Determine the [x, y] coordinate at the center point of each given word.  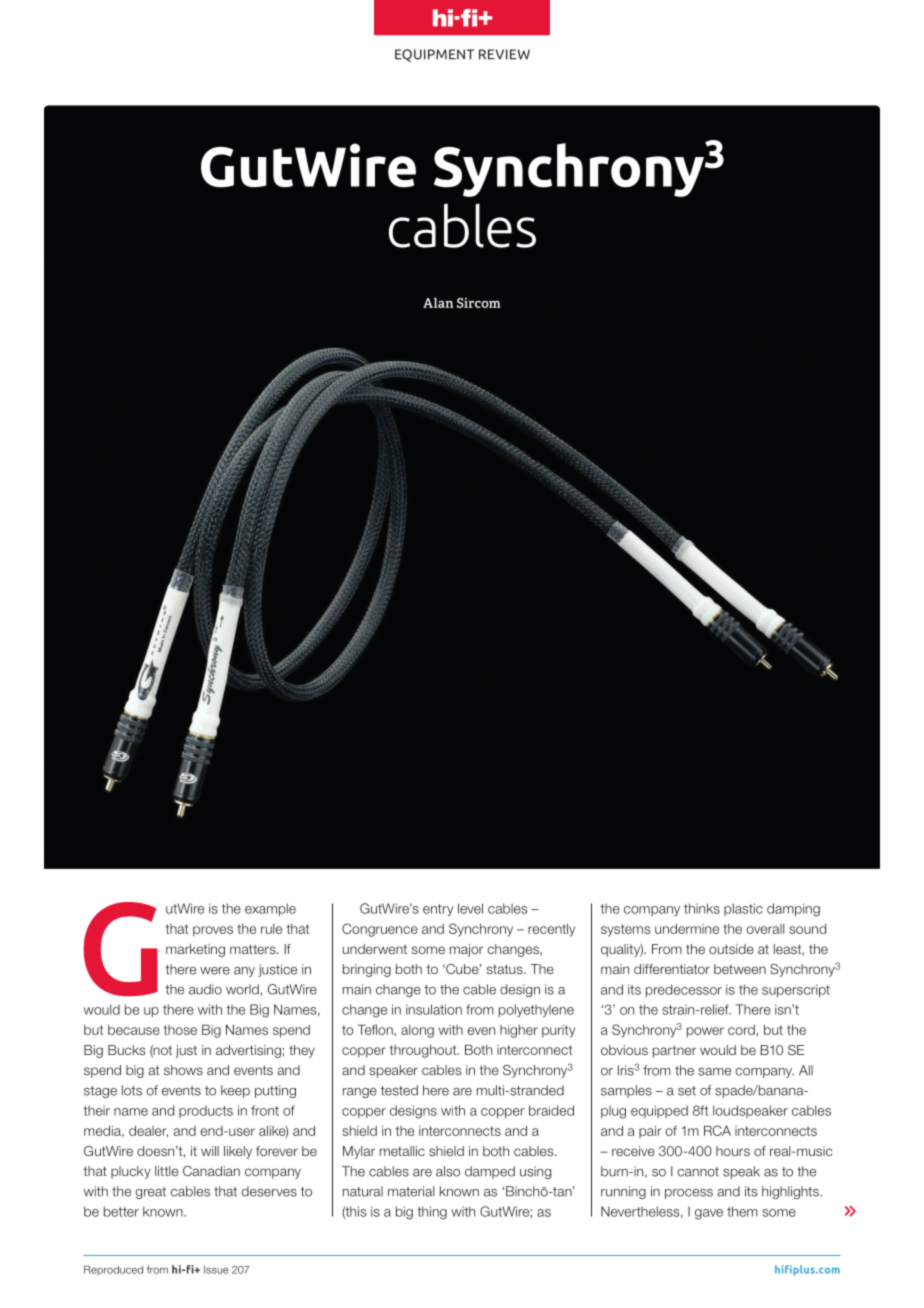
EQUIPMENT [434, 55]
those [180, 1030]
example [270, 909]
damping [793, 910]
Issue [216, 1270]
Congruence [380, 930]
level [470, 908]
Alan [438, 302]
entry [438, 910]
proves [213, 931]
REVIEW [504, 54]
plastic [743, 909]
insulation [434, 1009]
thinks [702, 908]
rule [271, 929]
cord [741, 1030]
